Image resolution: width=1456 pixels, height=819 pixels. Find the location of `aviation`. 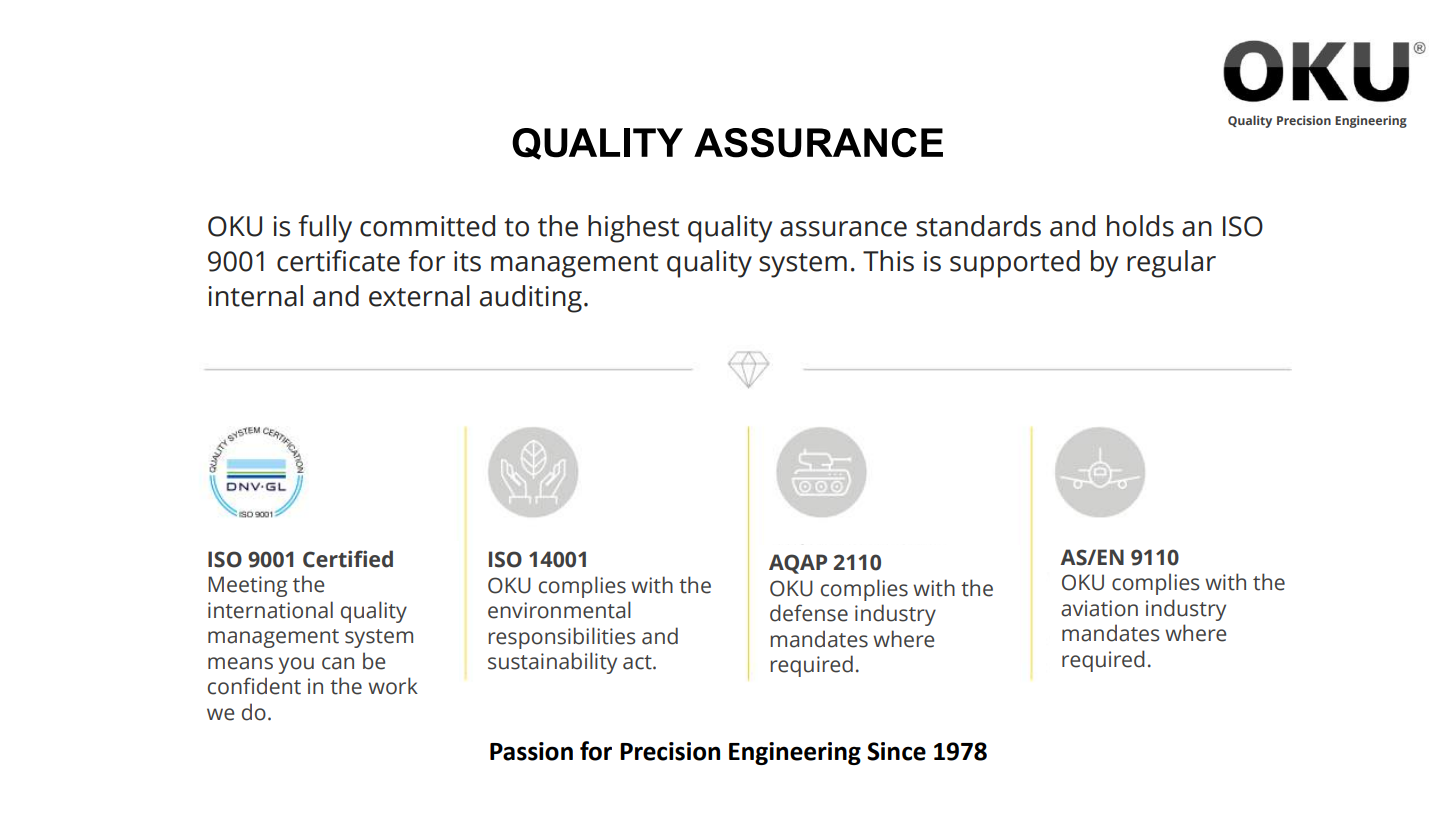

aviation is located at coordinates (1099, 608).
